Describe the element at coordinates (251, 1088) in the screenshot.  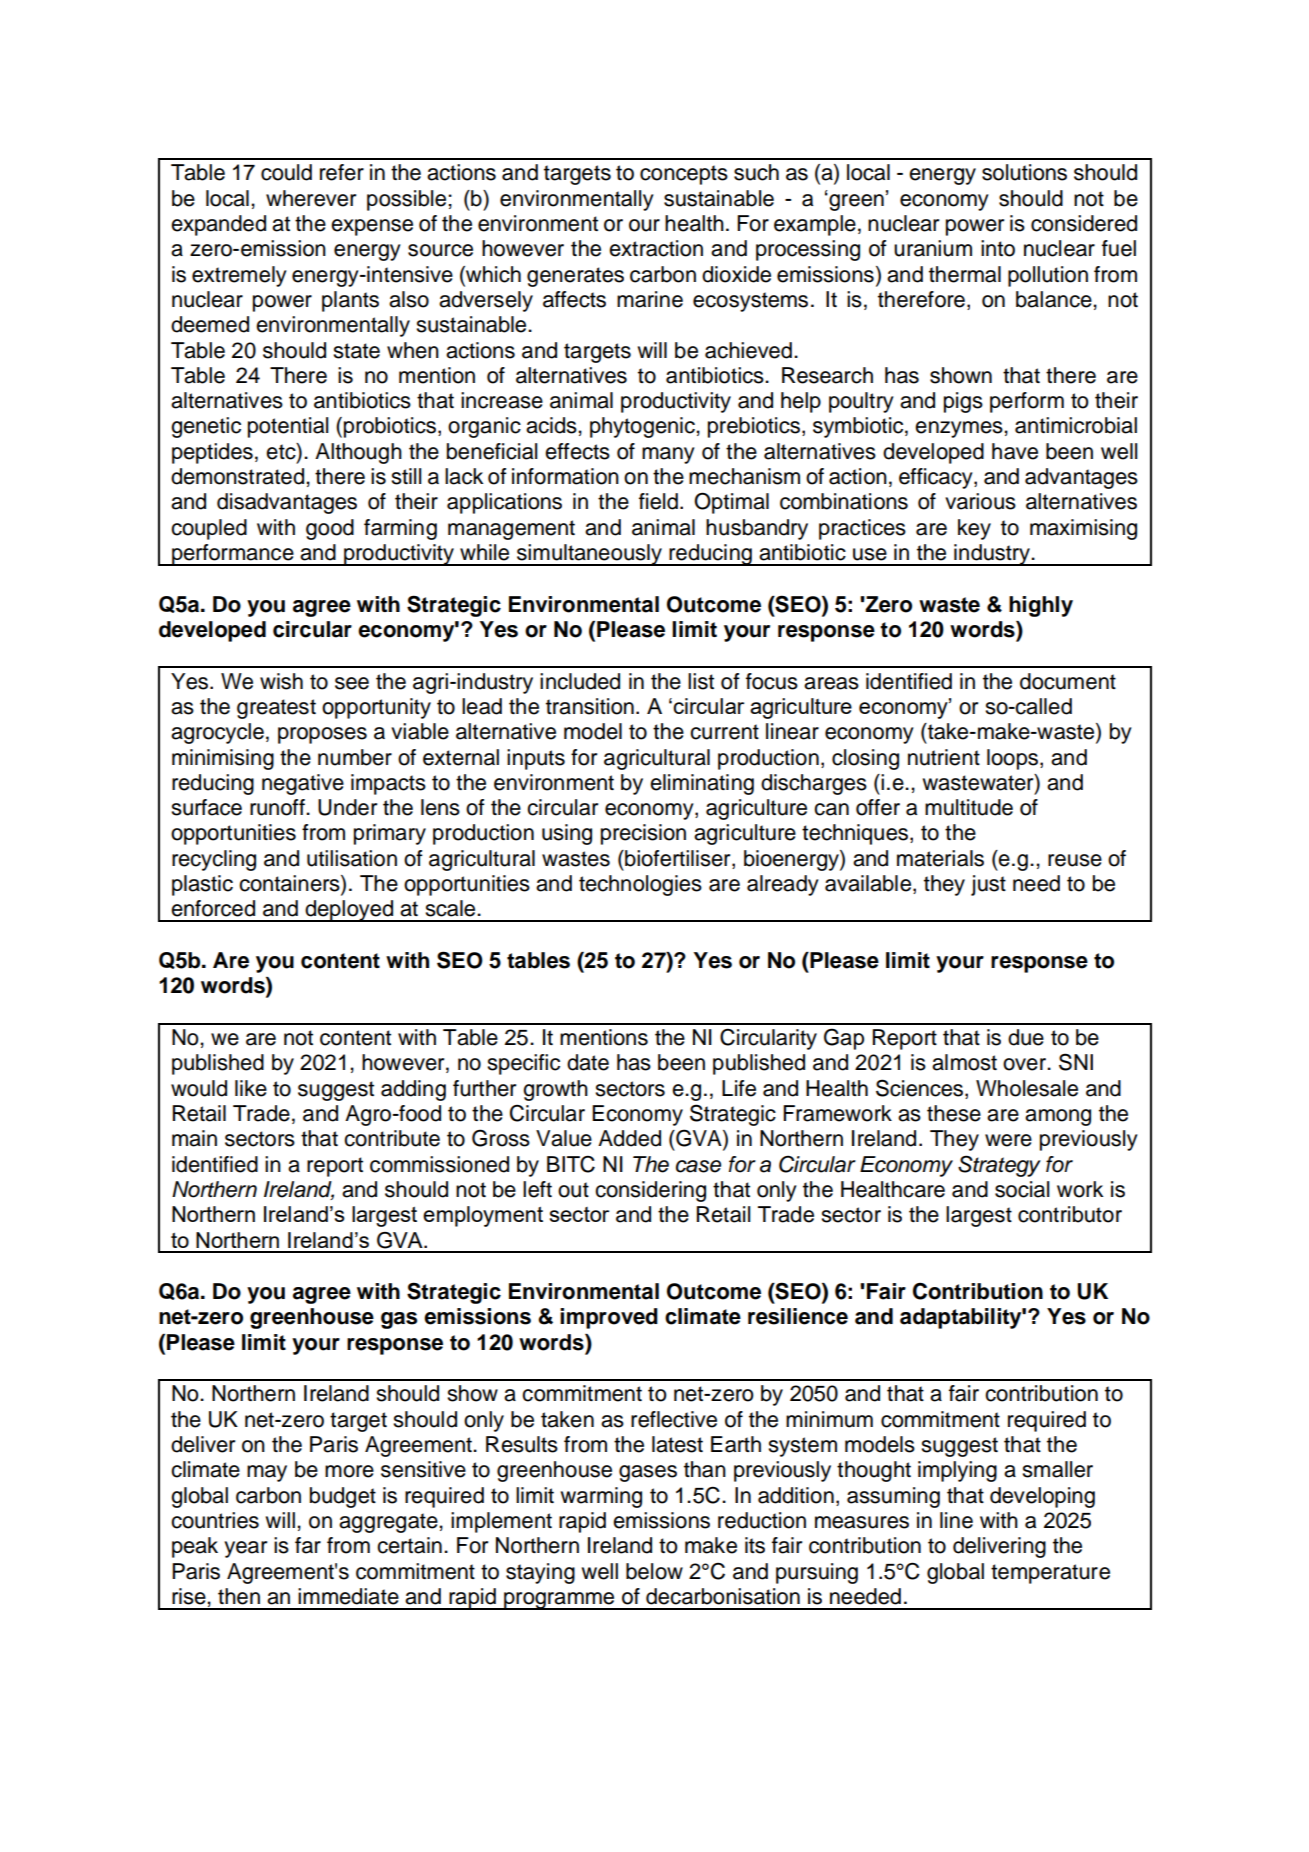
I see `like` at that location.
